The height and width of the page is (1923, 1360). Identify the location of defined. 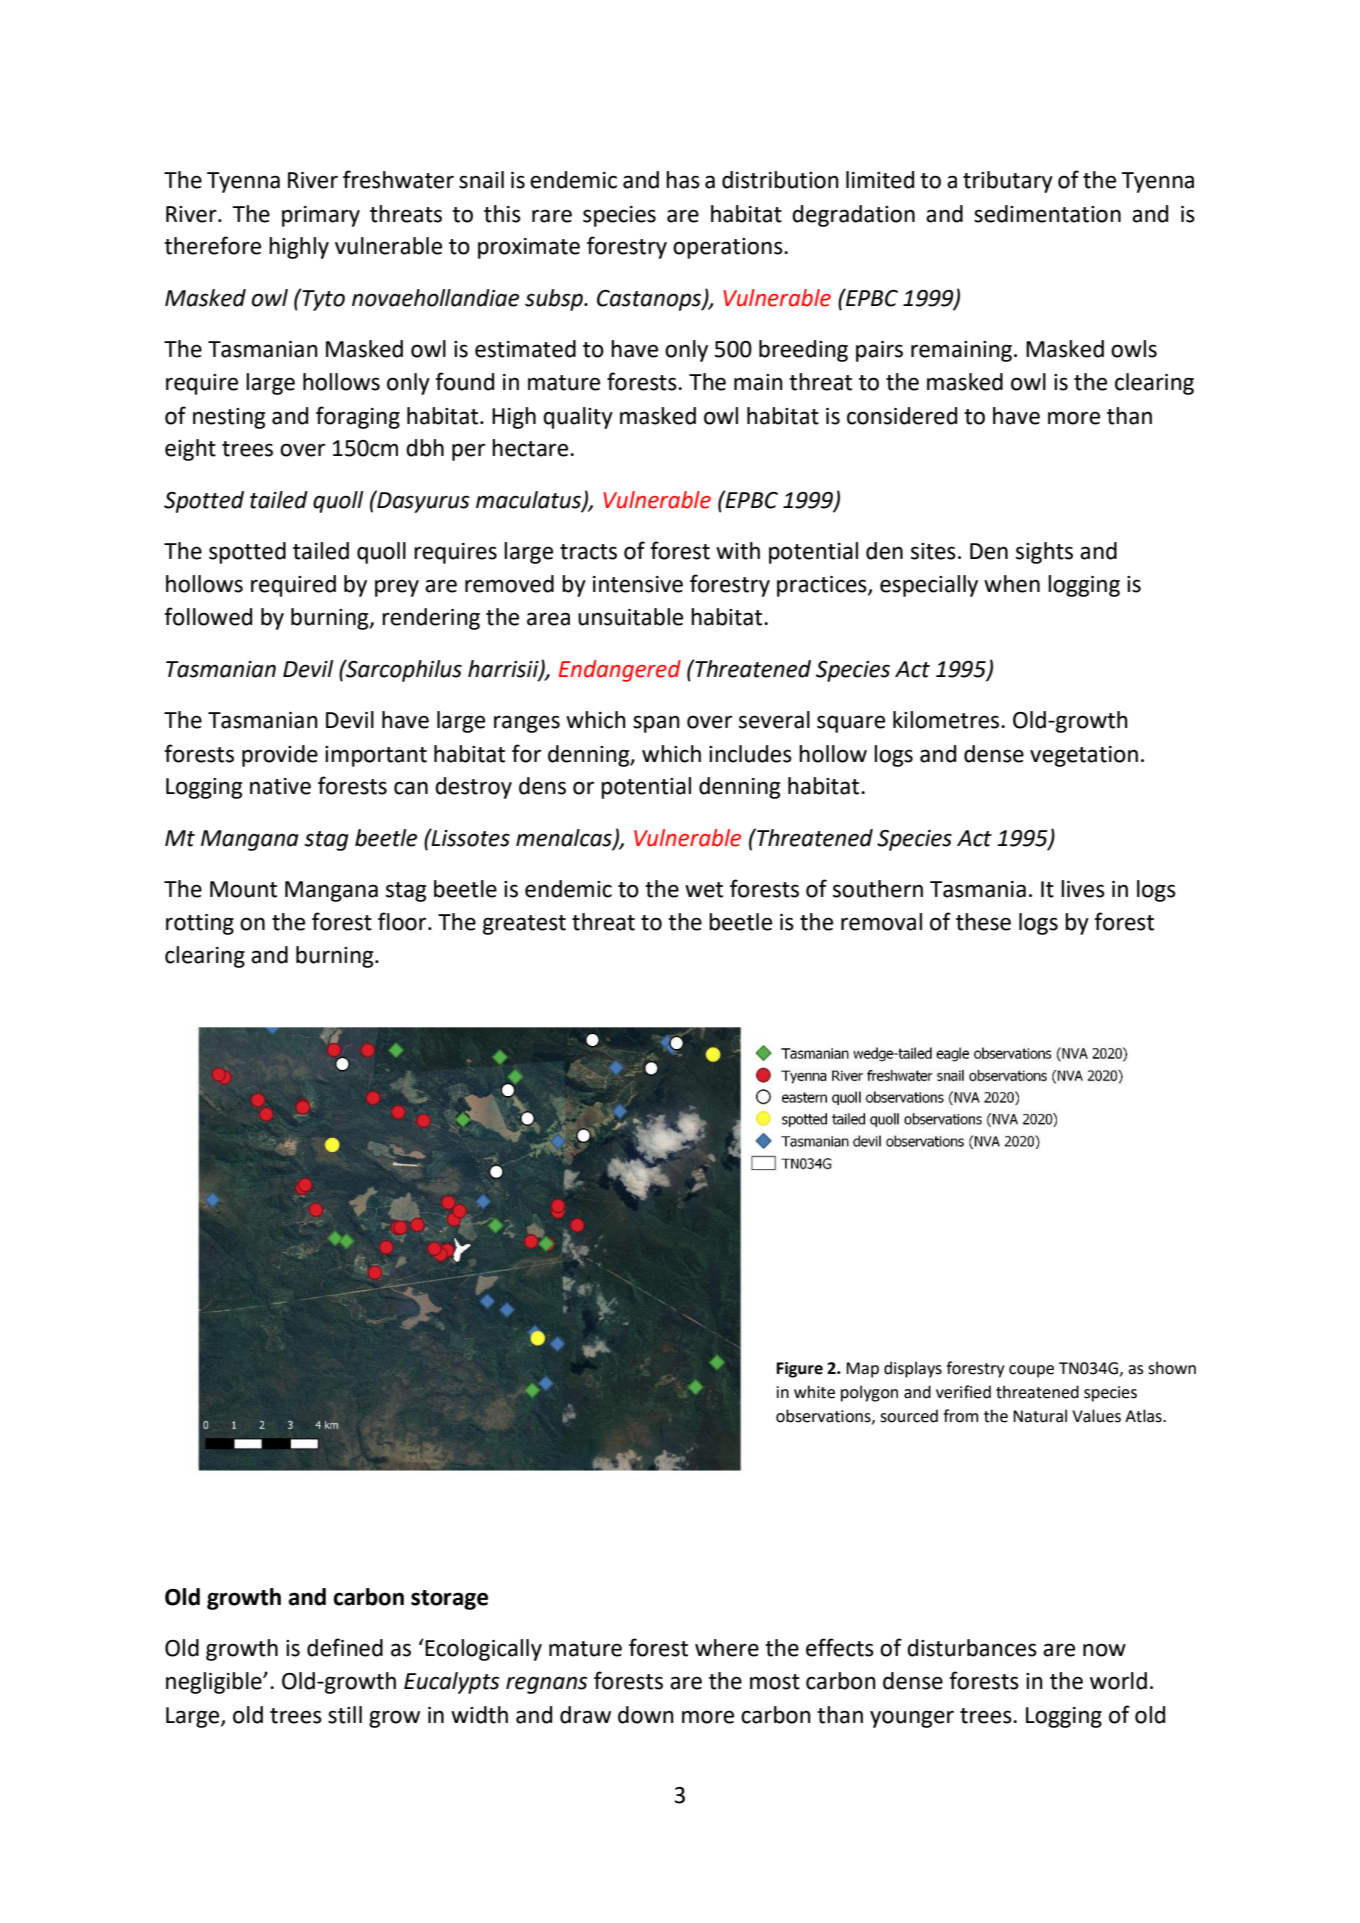
(345, 1647).
